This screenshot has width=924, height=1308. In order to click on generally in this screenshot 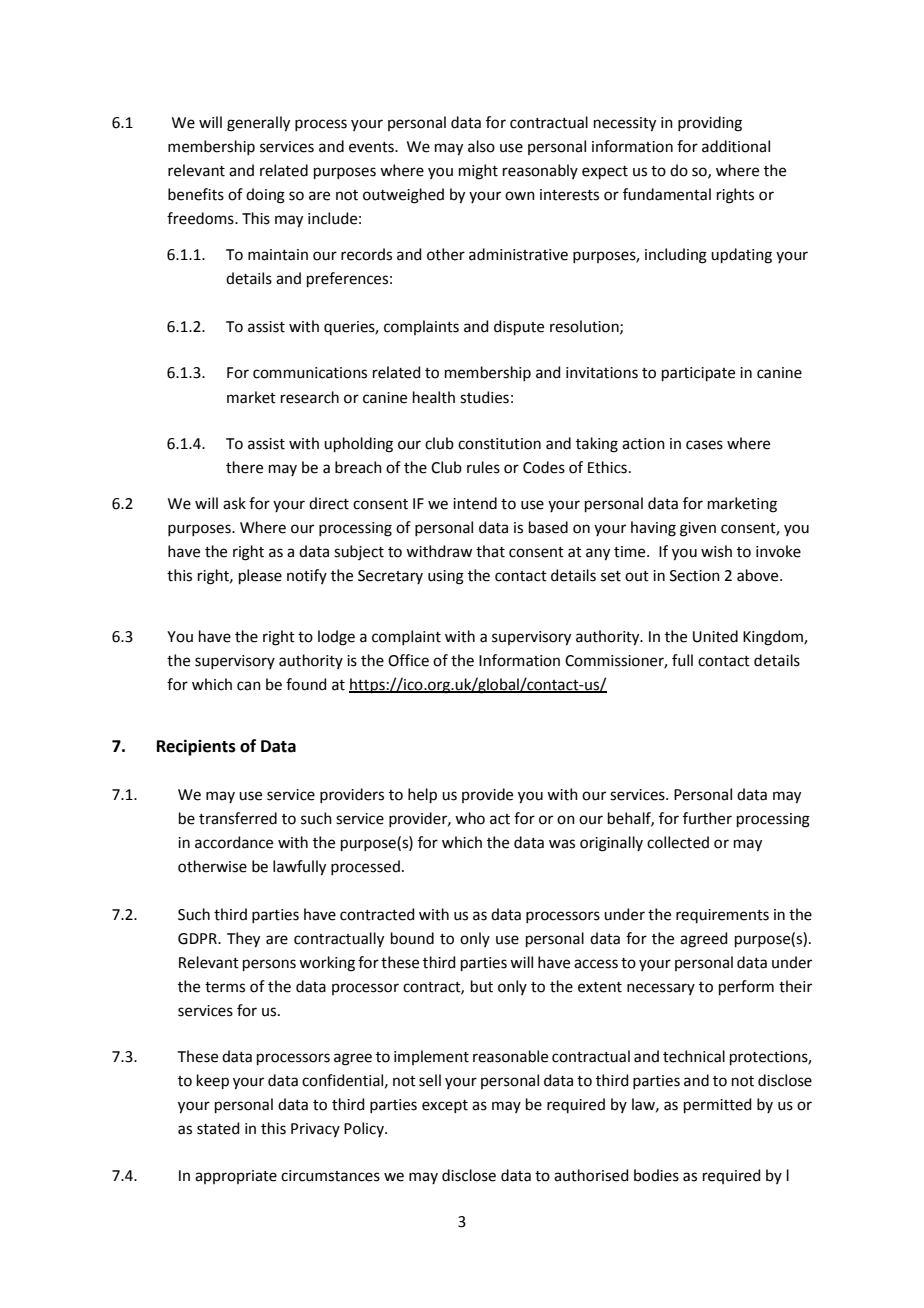, I will do `click(258, 124)`.
